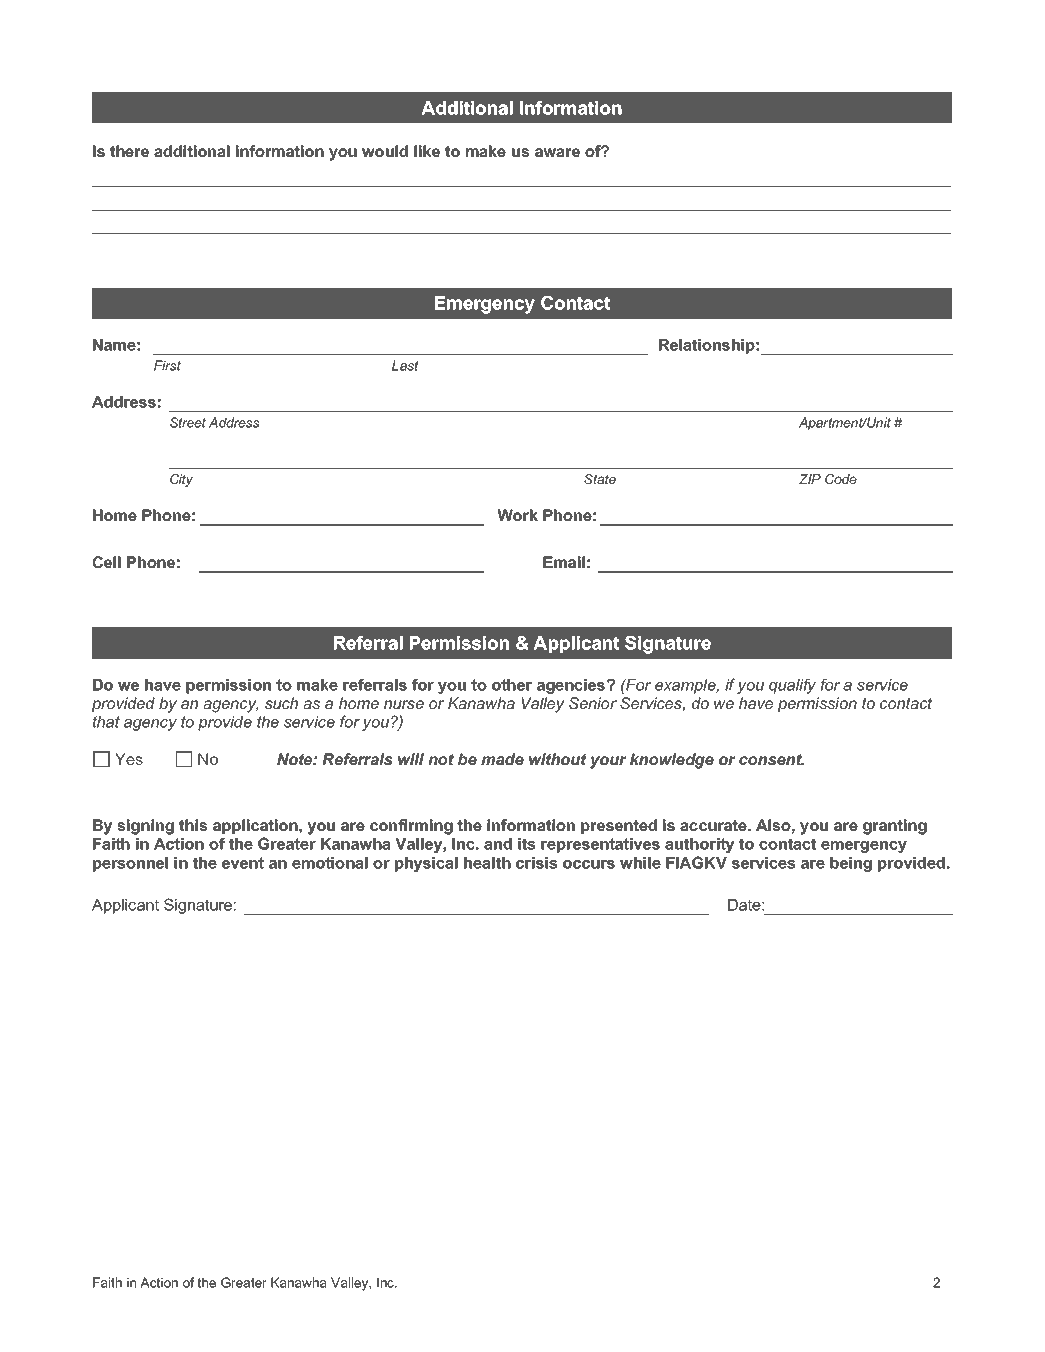  What do you see at coordinates (517, 515) in the screenshot?
I see `Work` at bounding box center [517, 515].
